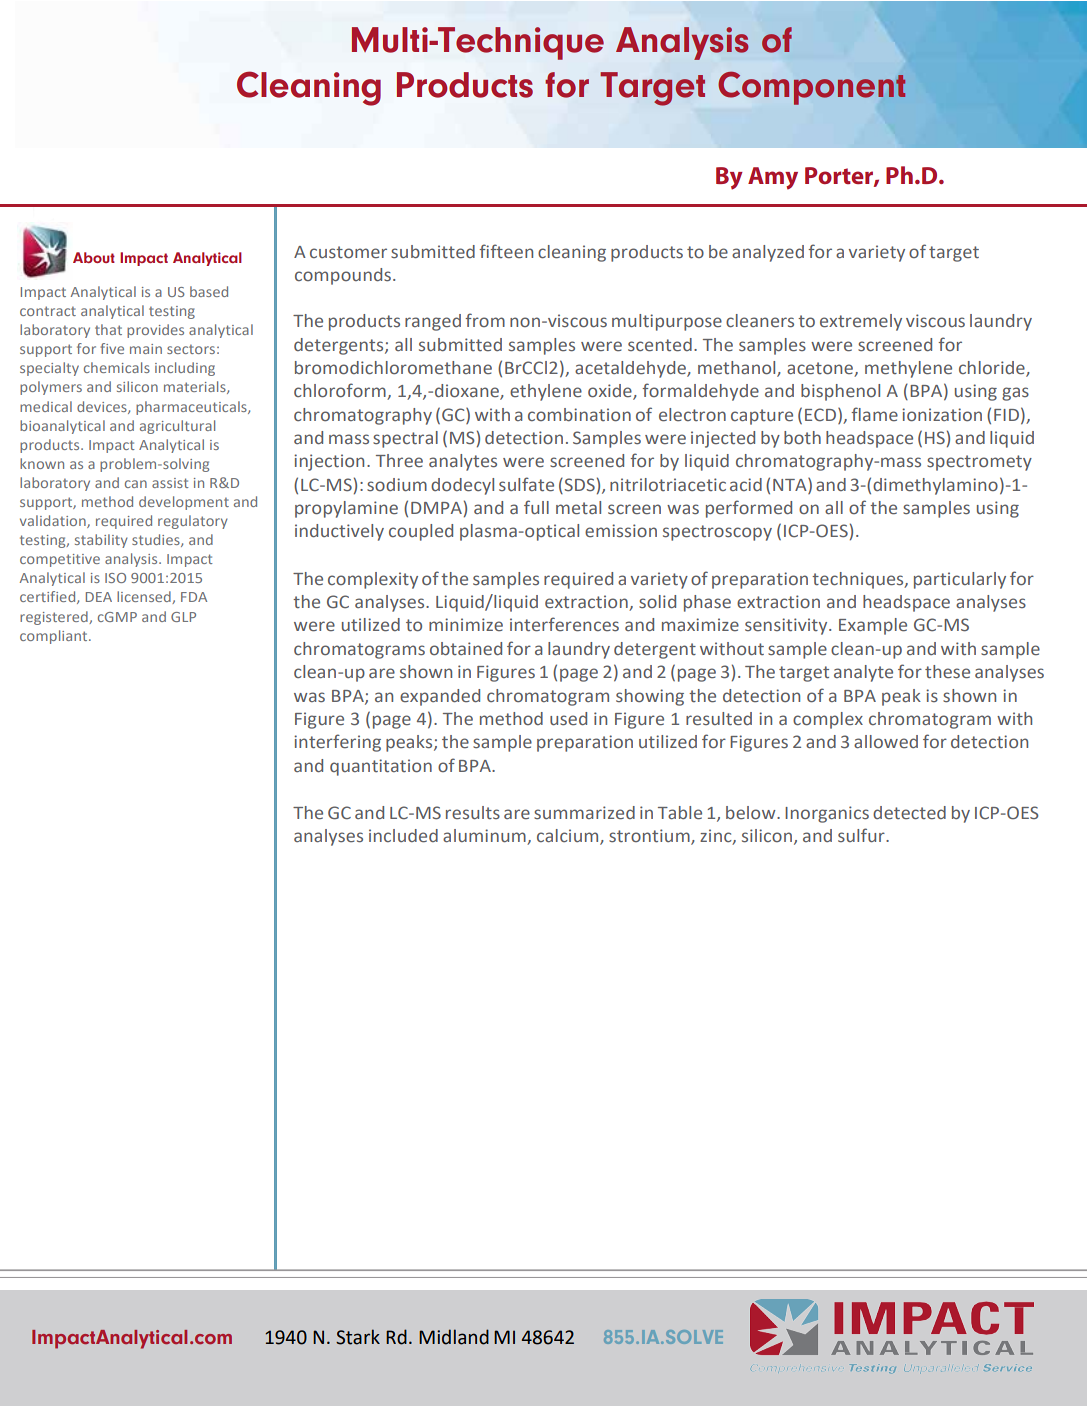 This screenshot has height=1406, width=1087. What do you see at coordinates (579, 414) in the screenshot?
I see `combination` at bounding box center [579, 414].
